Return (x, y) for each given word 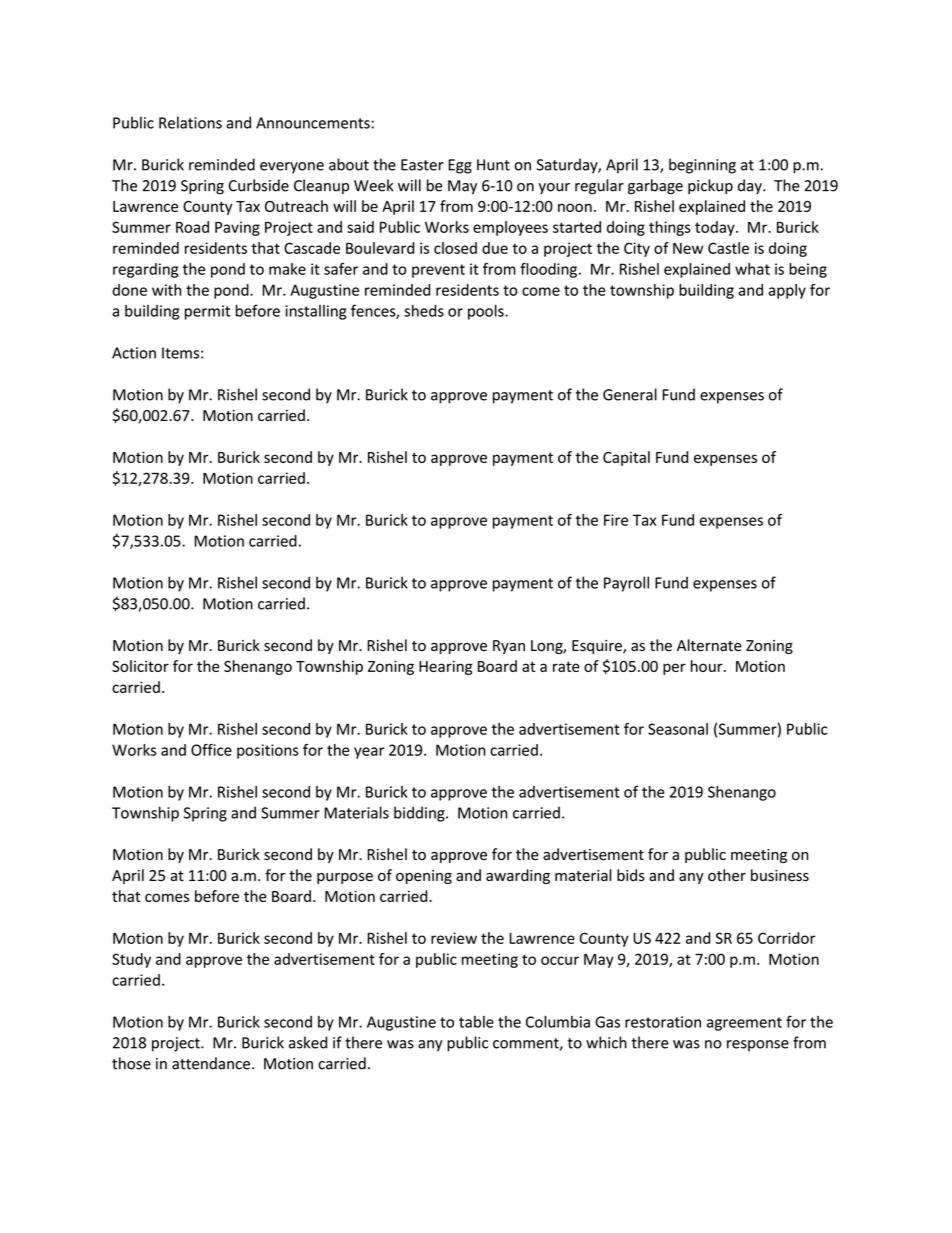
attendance (211, 1063)
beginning (702, 166)
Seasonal (678, 729)
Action (134, 353)
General (630, 394)
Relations (190, 122)
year (369, 753)
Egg (460, 166)
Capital (626, 458)
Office (211, 750)
